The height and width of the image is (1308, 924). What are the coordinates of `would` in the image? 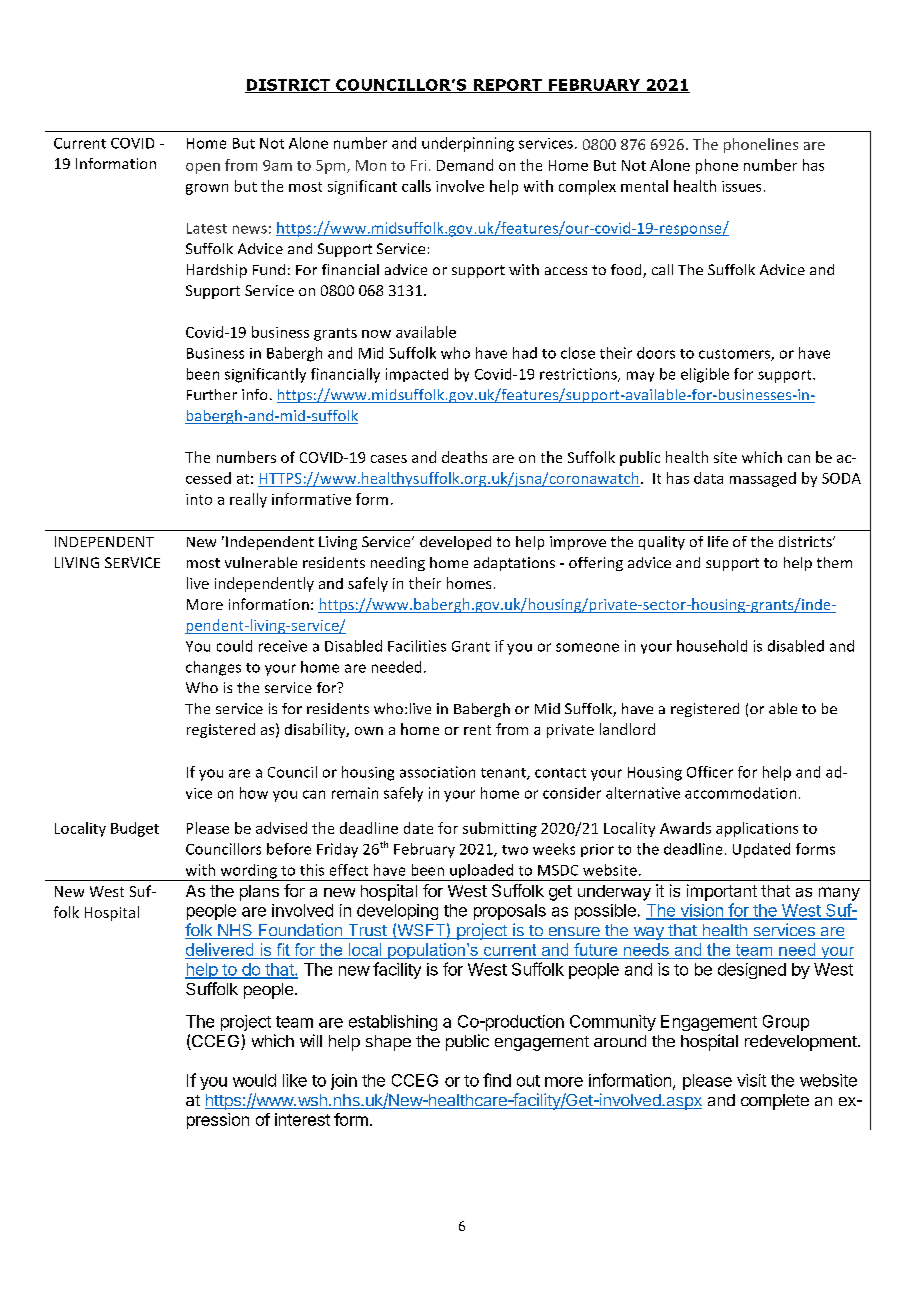 It's located at (254, 1080).
